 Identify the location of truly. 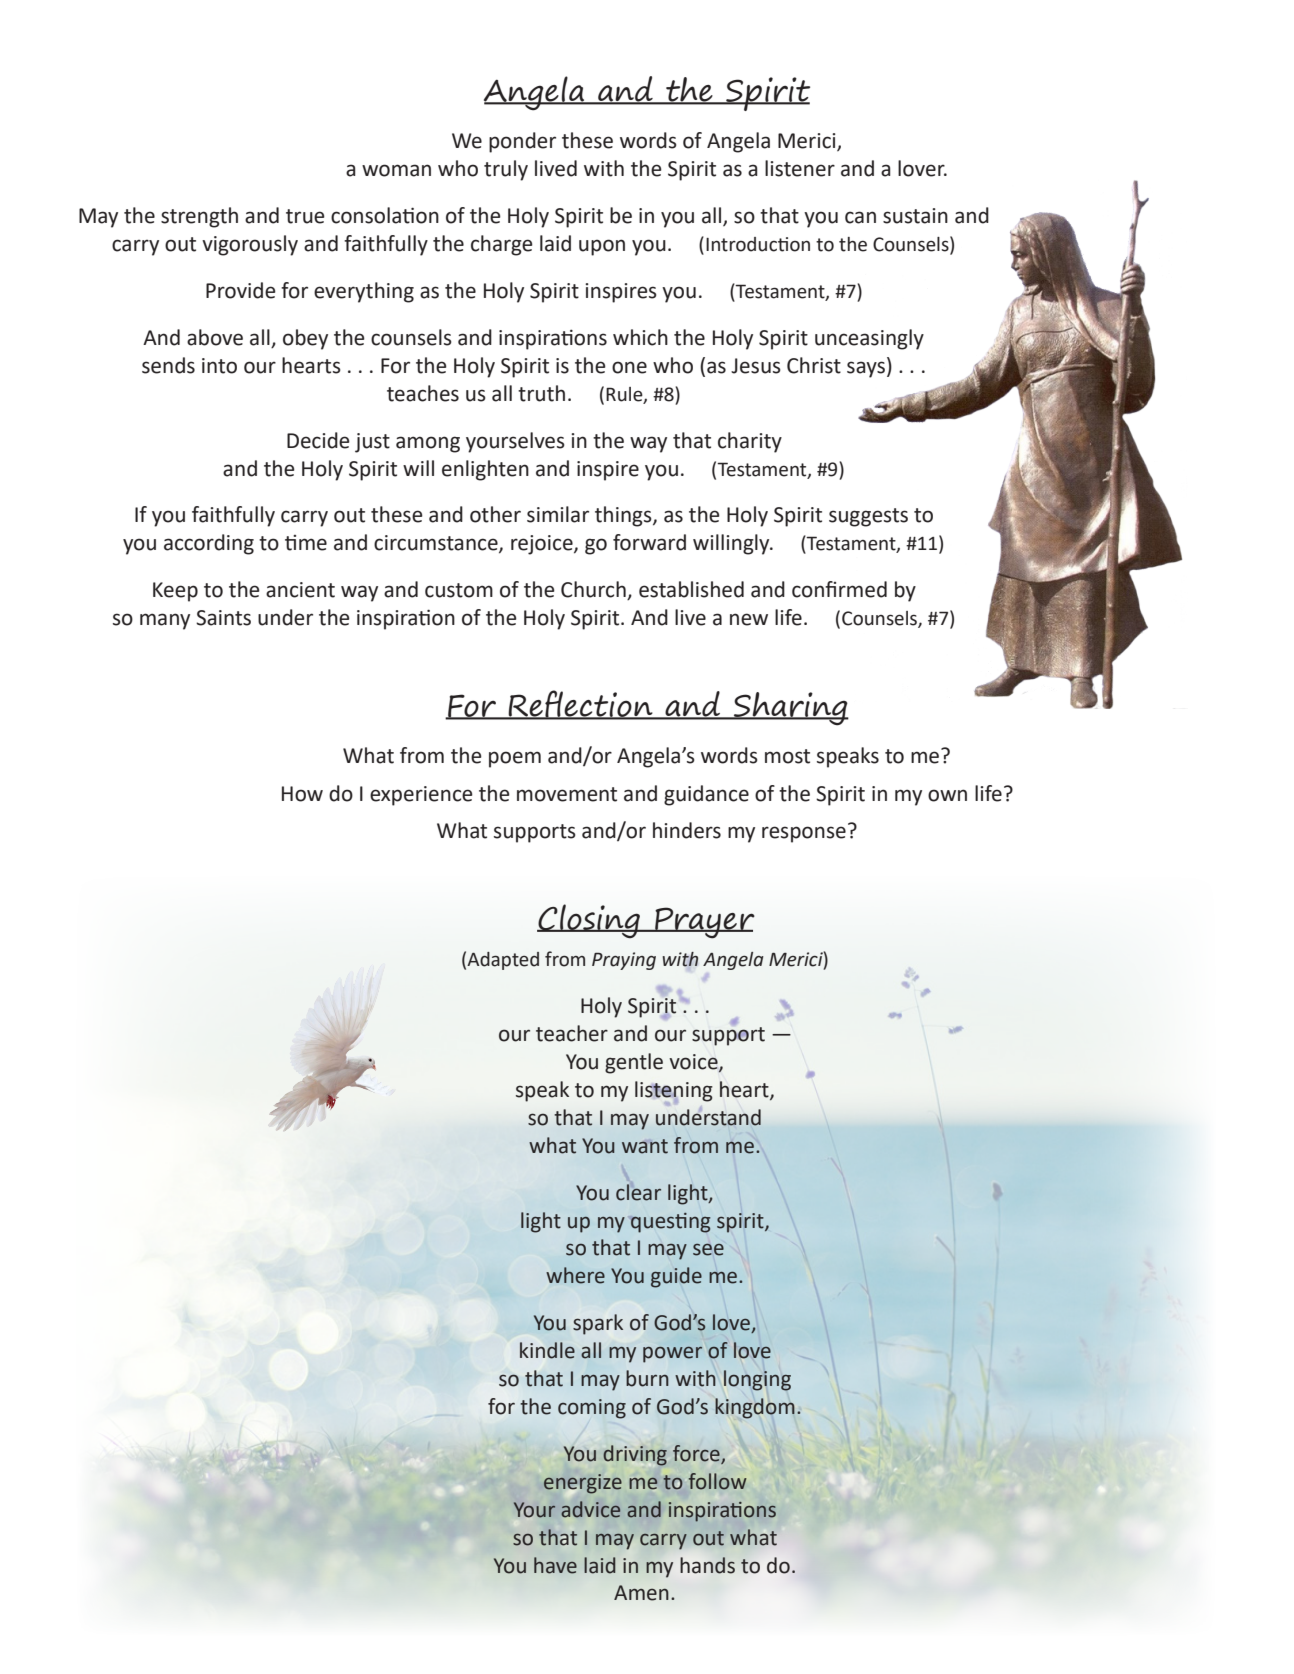
(506, 170).
